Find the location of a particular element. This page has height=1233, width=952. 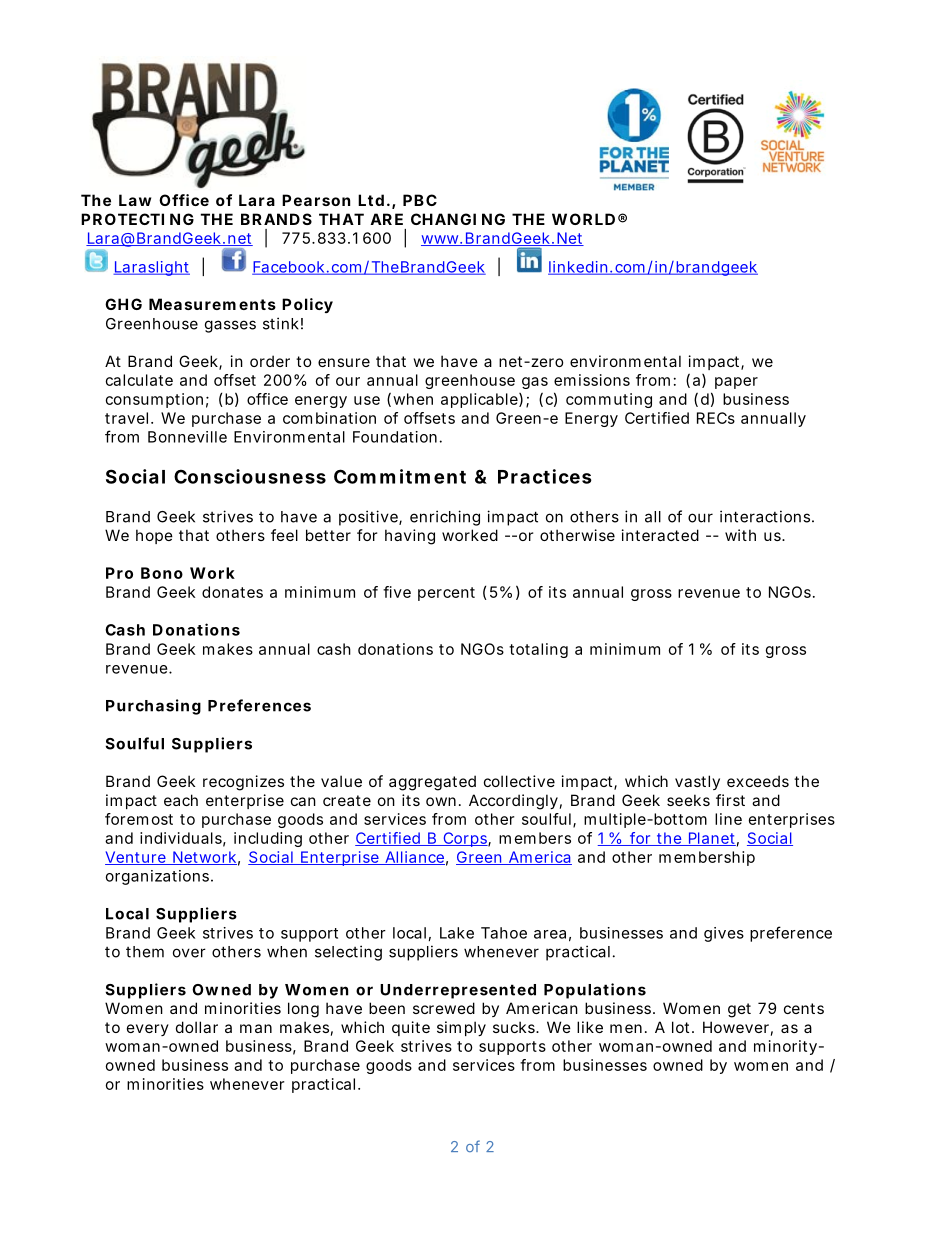

donates is located at coordinates (232, 592).
